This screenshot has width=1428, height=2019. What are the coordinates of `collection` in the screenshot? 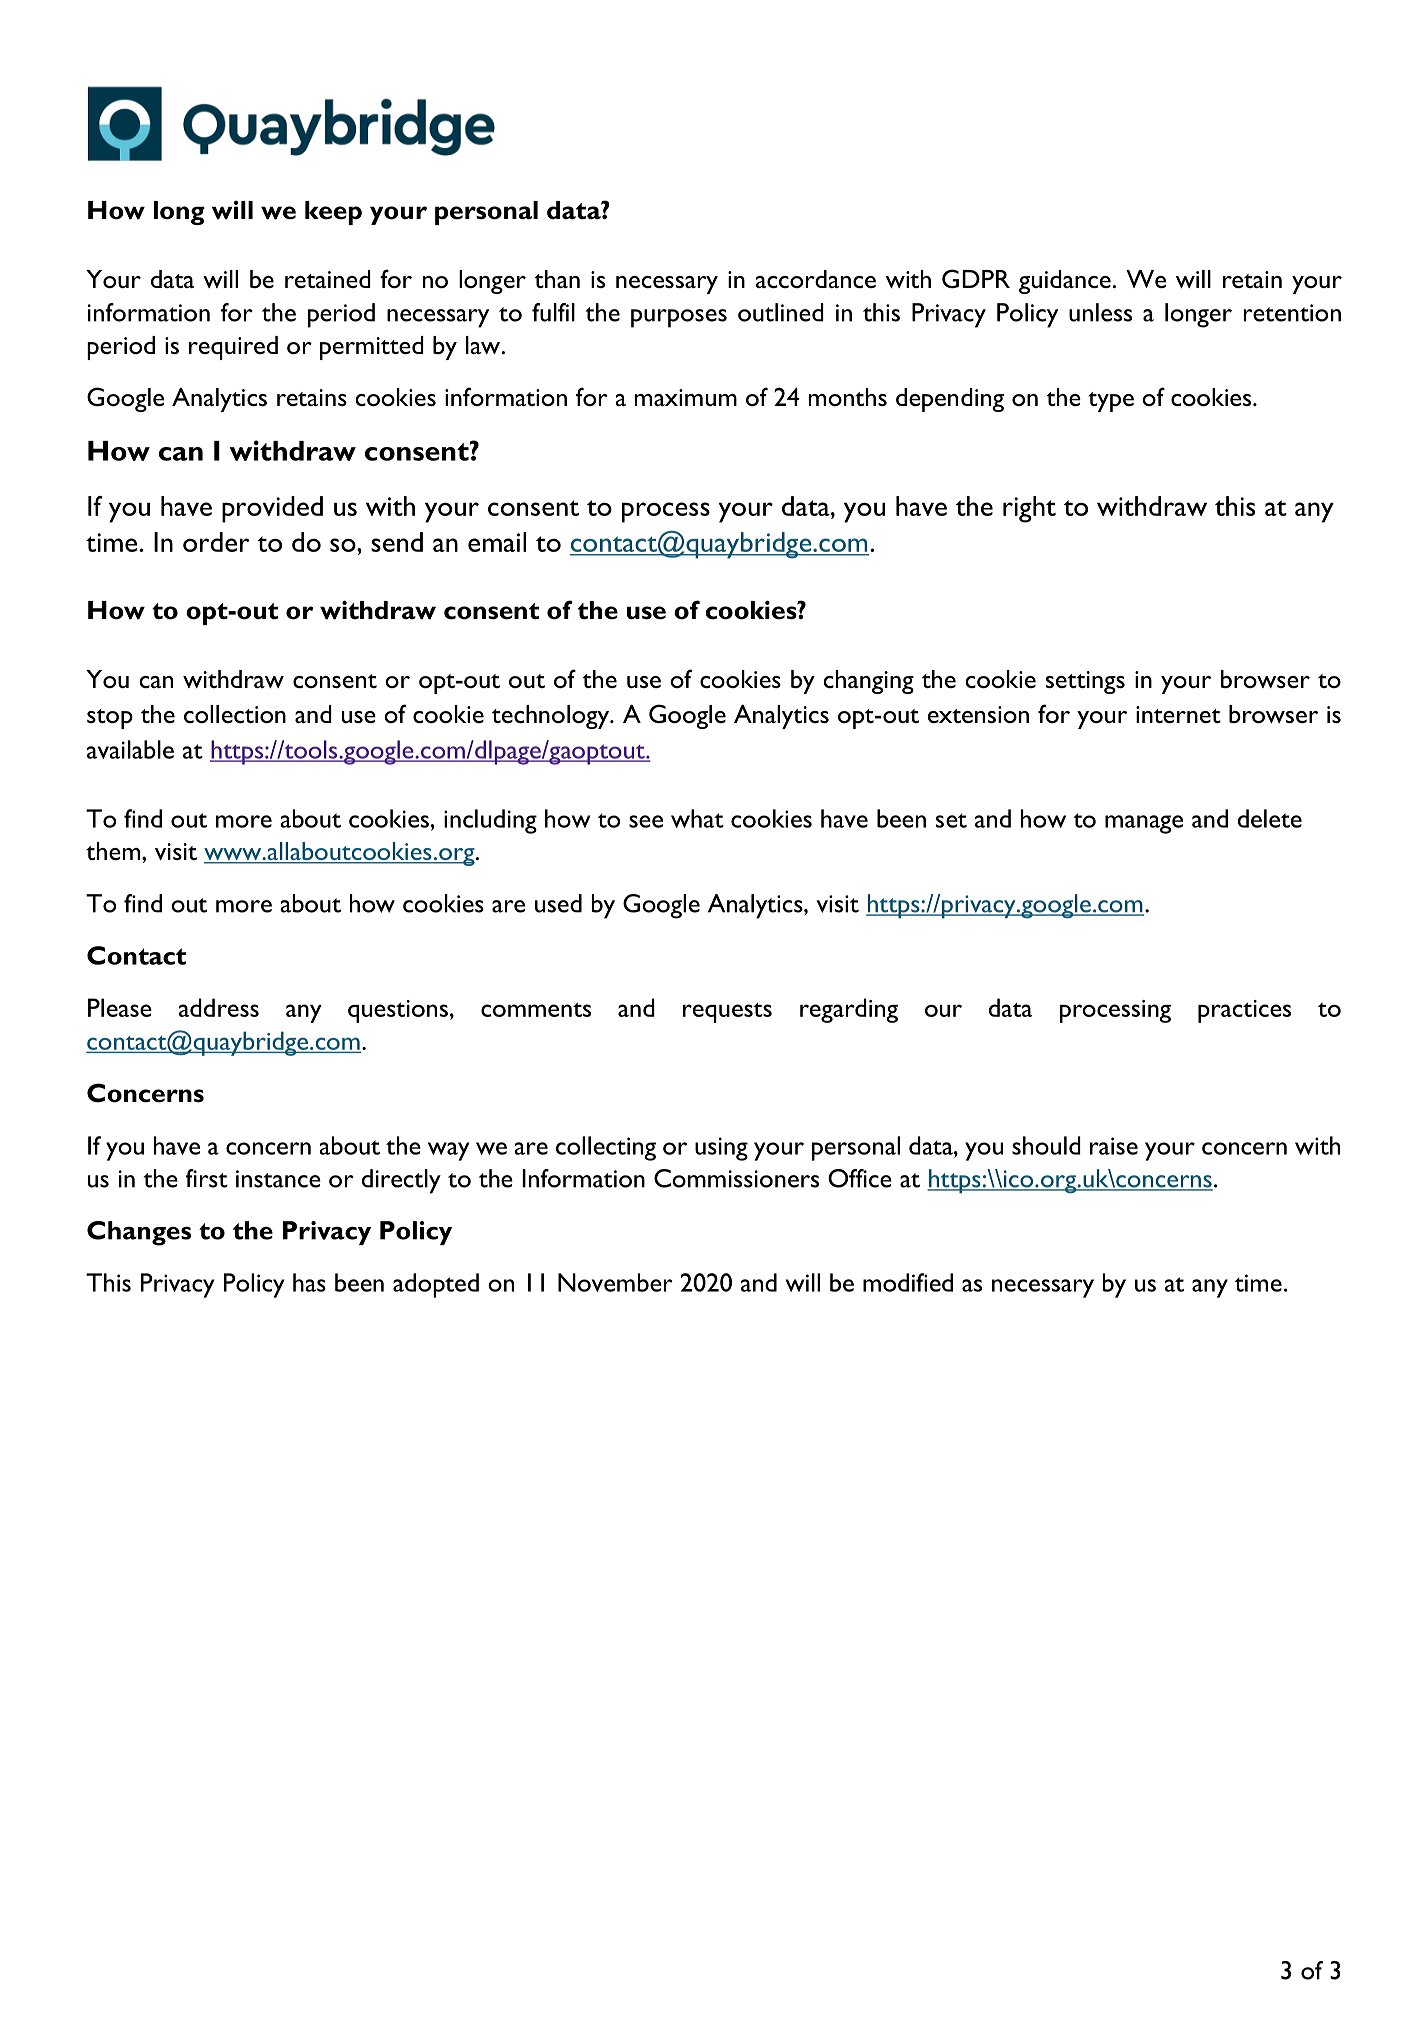 It's located at (235, 714).
